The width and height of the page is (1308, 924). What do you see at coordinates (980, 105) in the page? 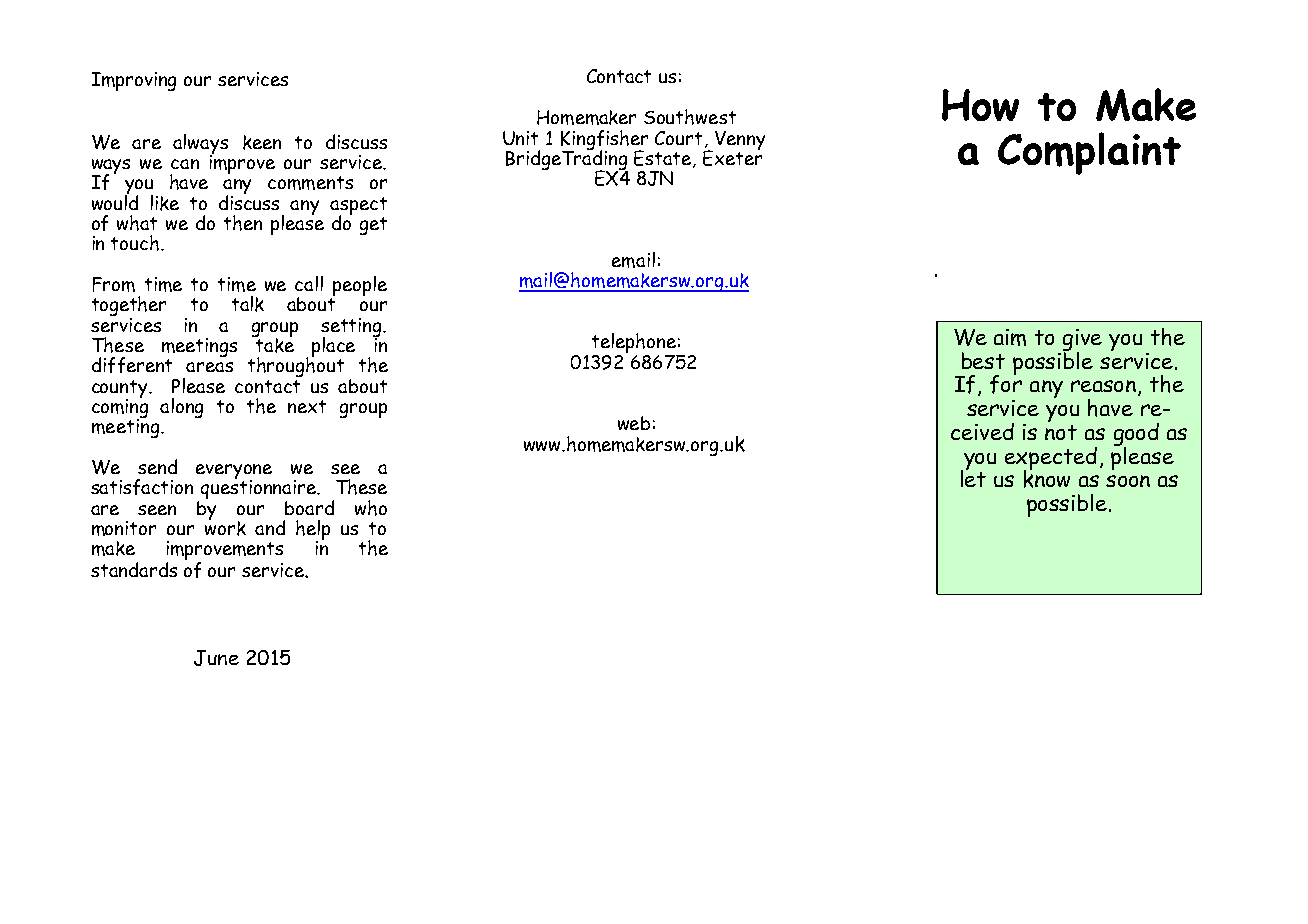
I see `How` at bounding box center [980, 105].
